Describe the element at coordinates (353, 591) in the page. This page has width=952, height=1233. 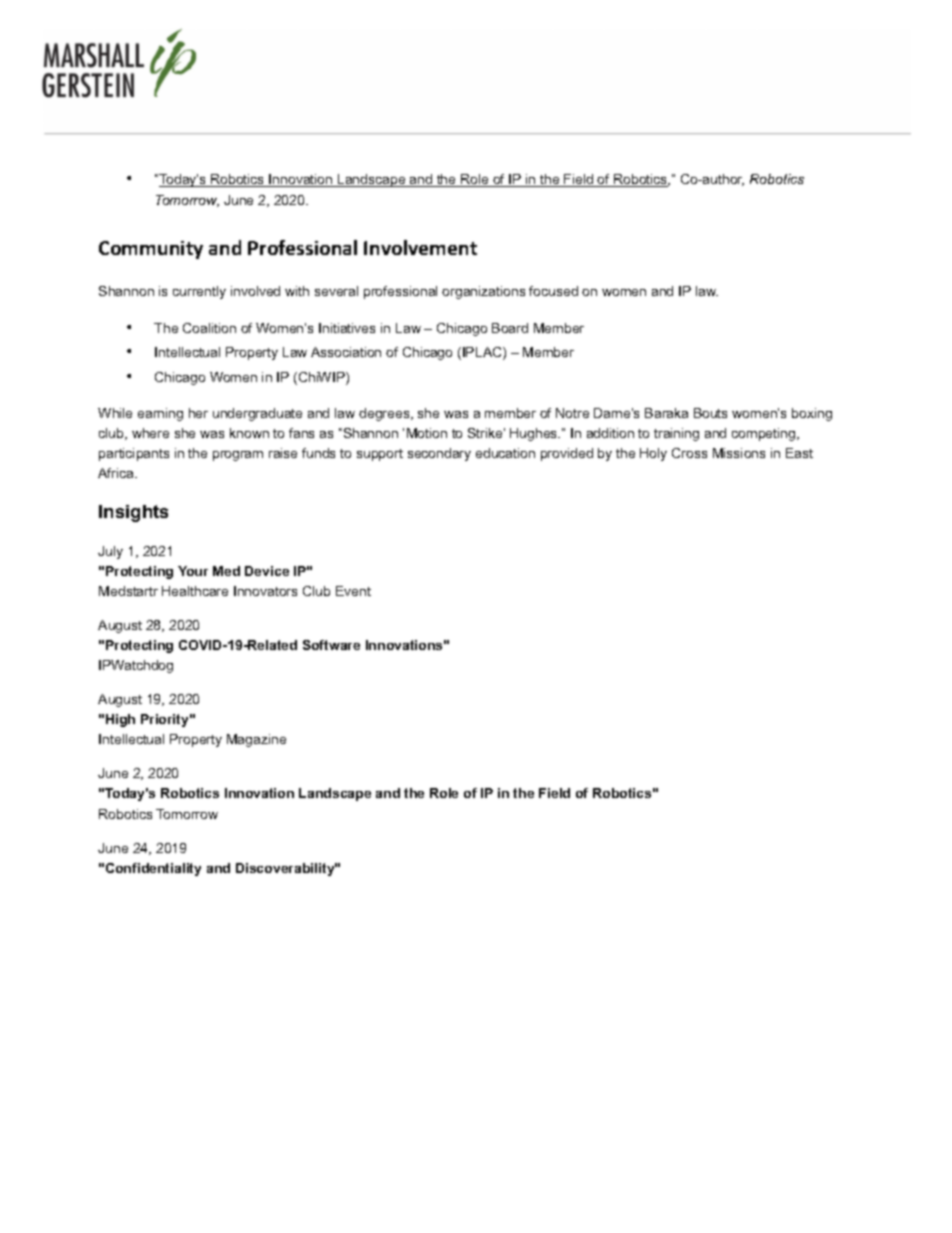
I see `Event` at that location.
